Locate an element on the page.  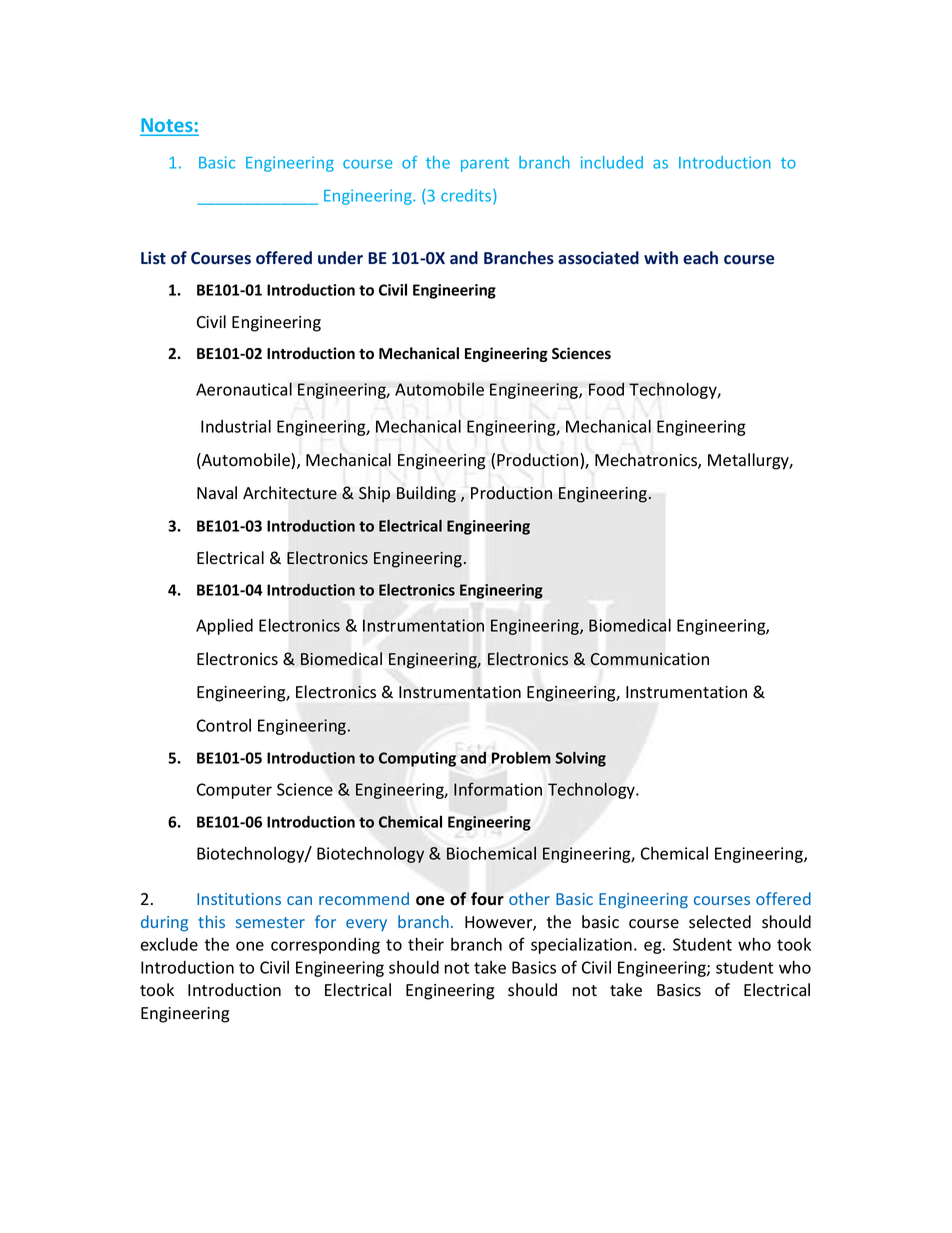
Building is located at coordinates (426, 494).
